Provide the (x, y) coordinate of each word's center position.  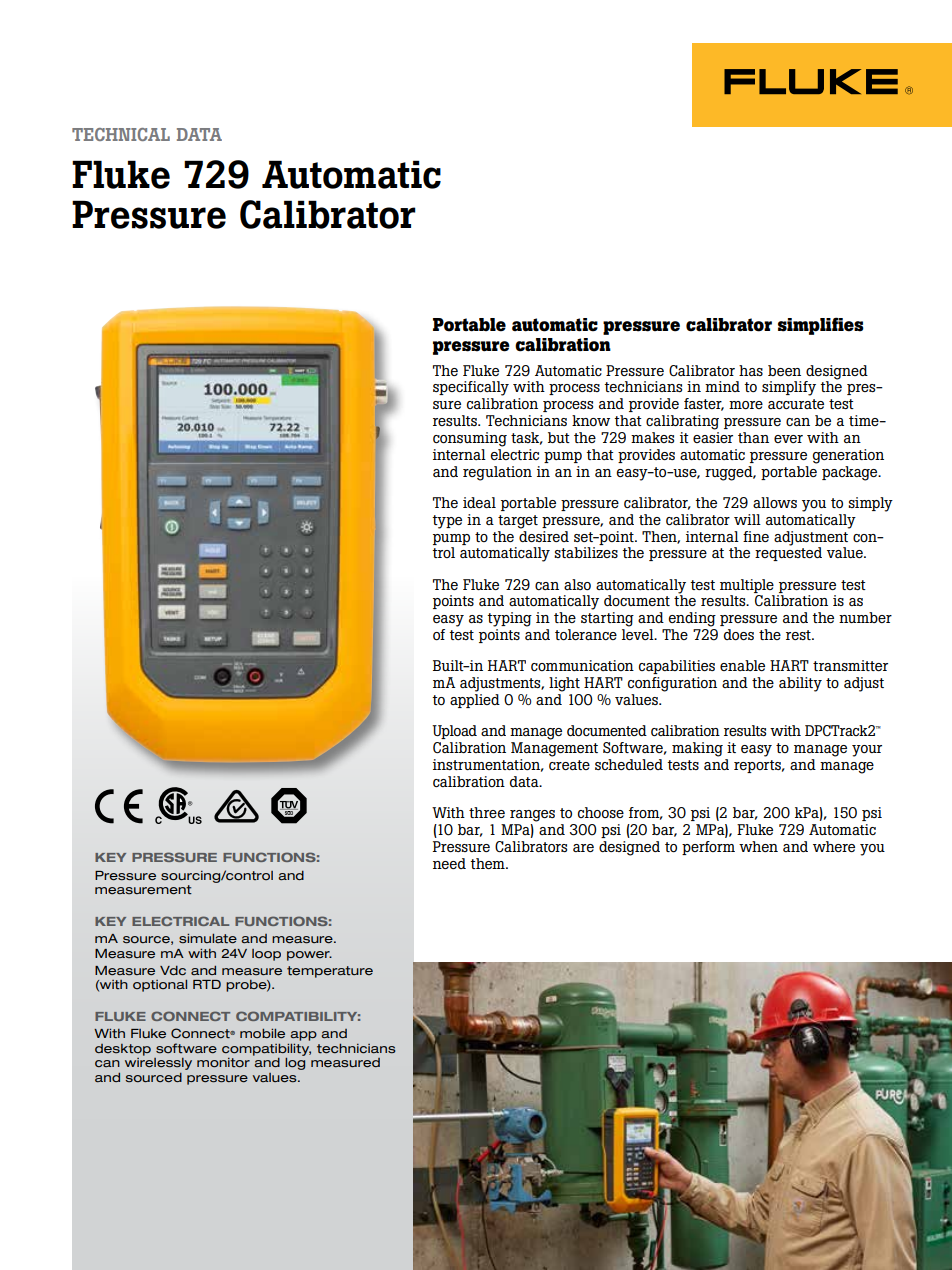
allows (775, 502)
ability (800, 684)
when (758, 846)
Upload (454, 732)
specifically (471, 388)
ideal (479, 502)
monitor (223, 1063)
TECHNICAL (121, 134)
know (591, 420)
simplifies (821, 326)
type (447, 522)
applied (475, 701)
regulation (497, 473)
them (488, 863)
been (784, 370)
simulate (208, 939)
